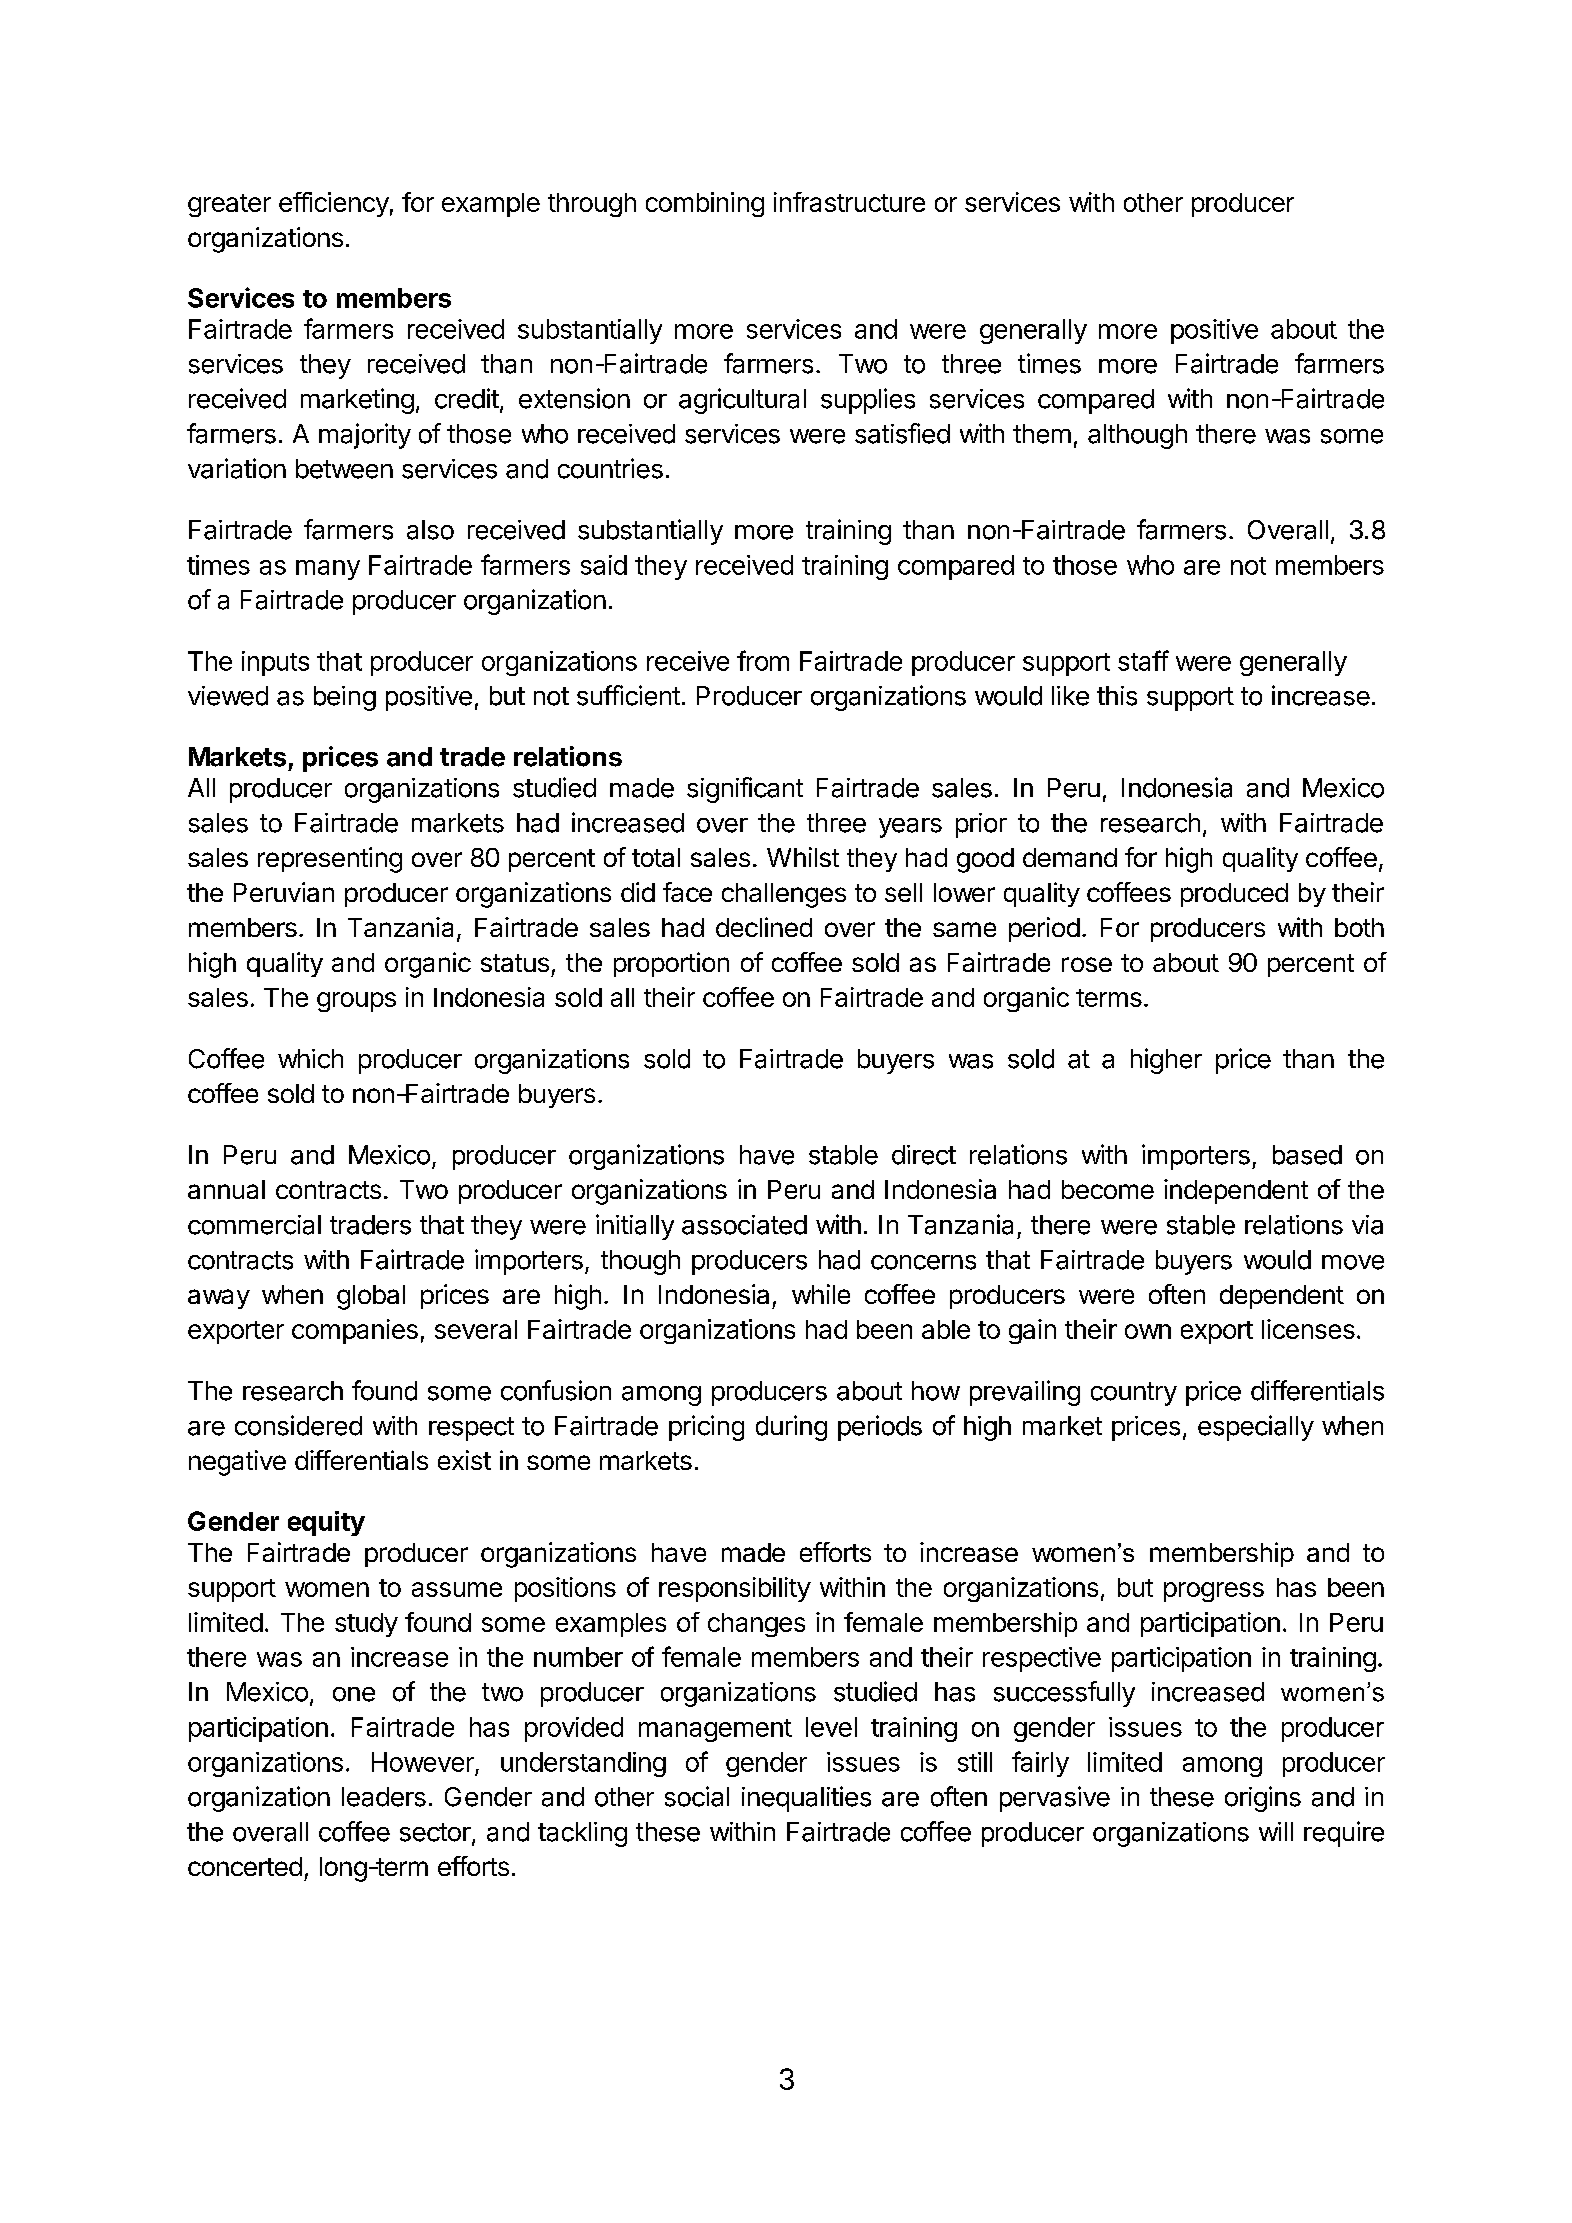  I want to click on efficiency, so click(334, 204).
